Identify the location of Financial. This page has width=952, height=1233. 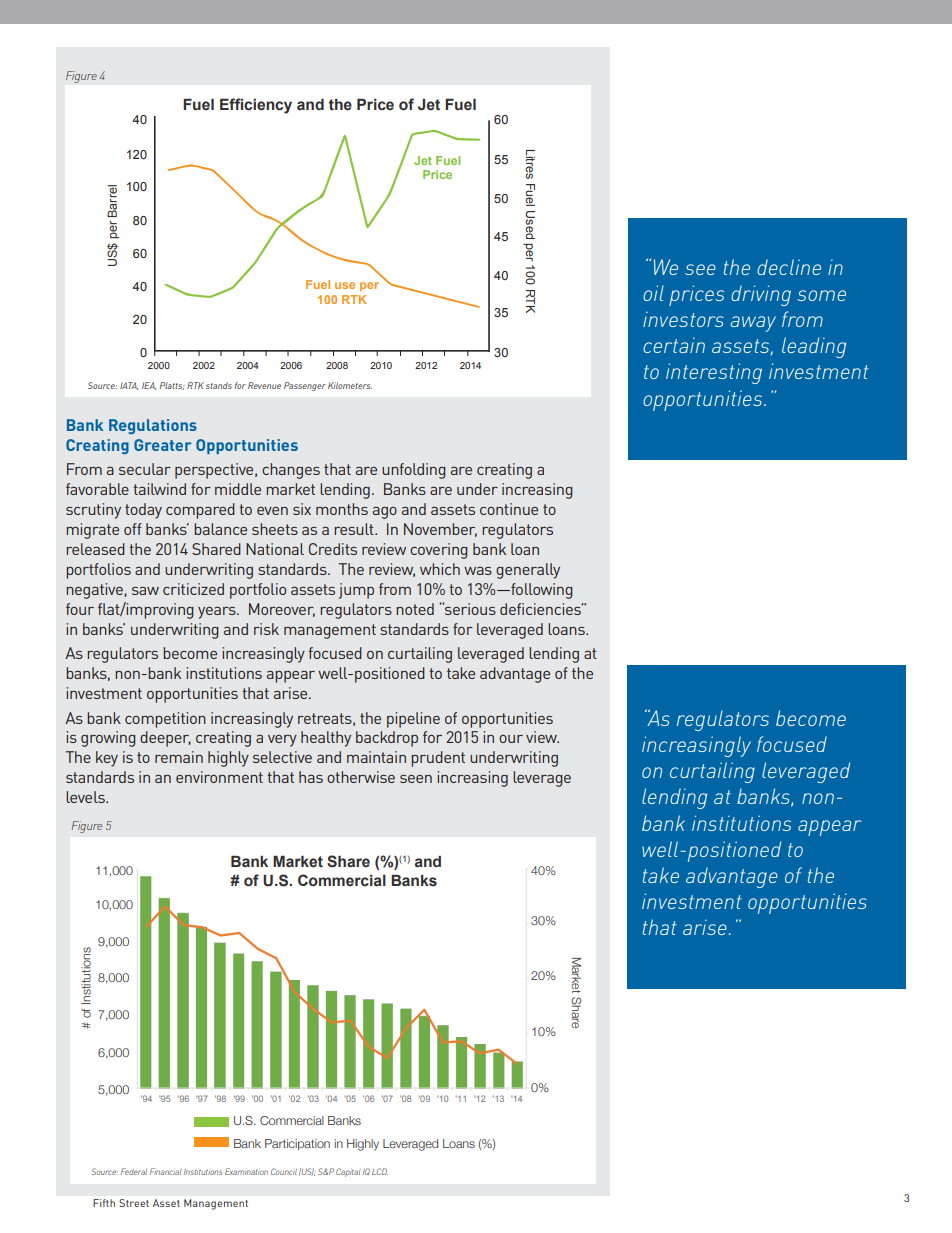
(166, 1171).
